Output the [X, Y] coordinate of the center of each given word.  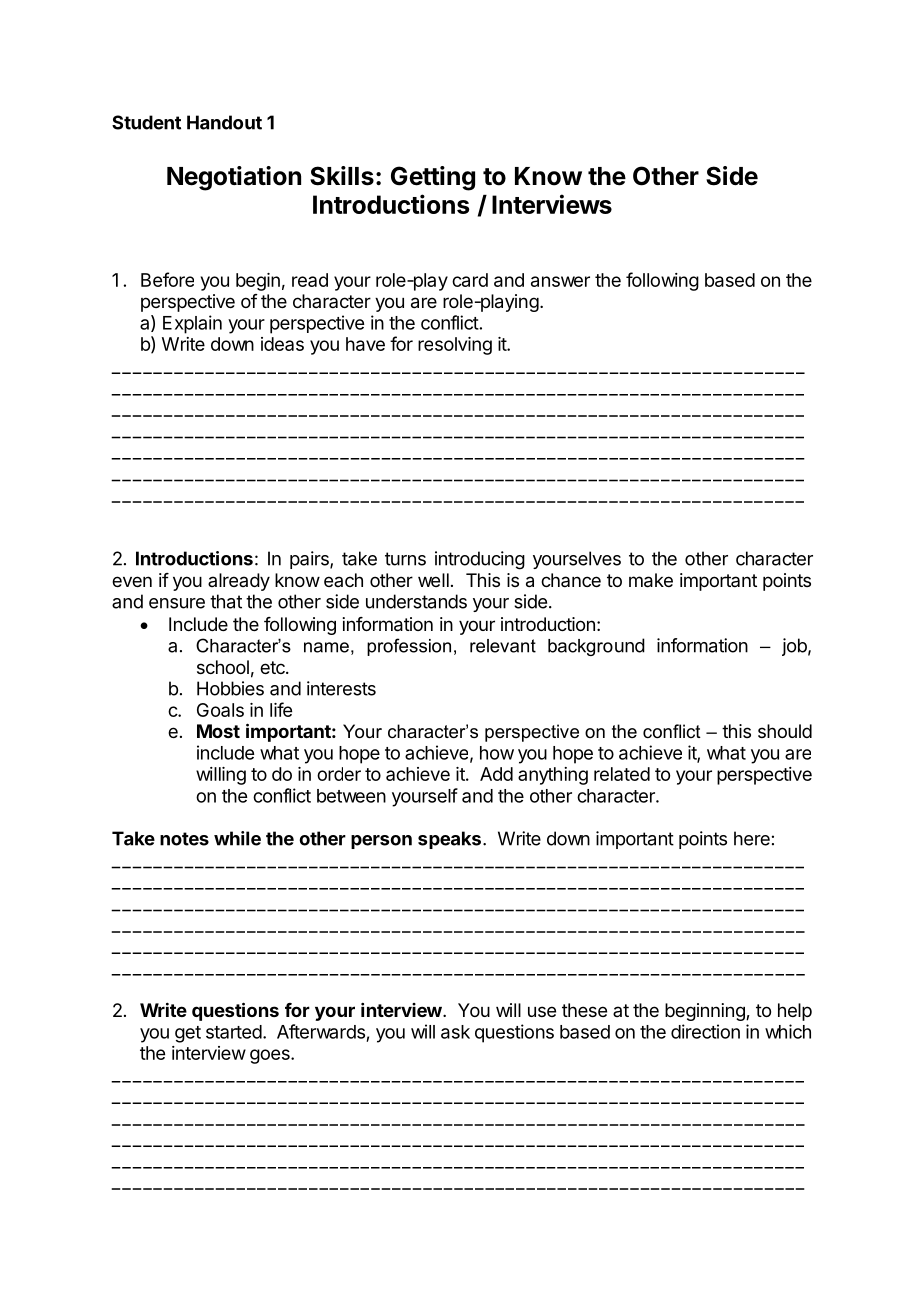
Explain [192, 324]
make [651, 580]
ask [455, 1032]
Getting [433, 178]
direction [705, 1031]
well [433, 580]
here [752, 838]
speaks [449, 840]
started [234, 1032]
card [470, 280]
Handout [224, 122]
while [237, 838]
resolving [455, 346]
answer [560, 281]
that [226, 601]
